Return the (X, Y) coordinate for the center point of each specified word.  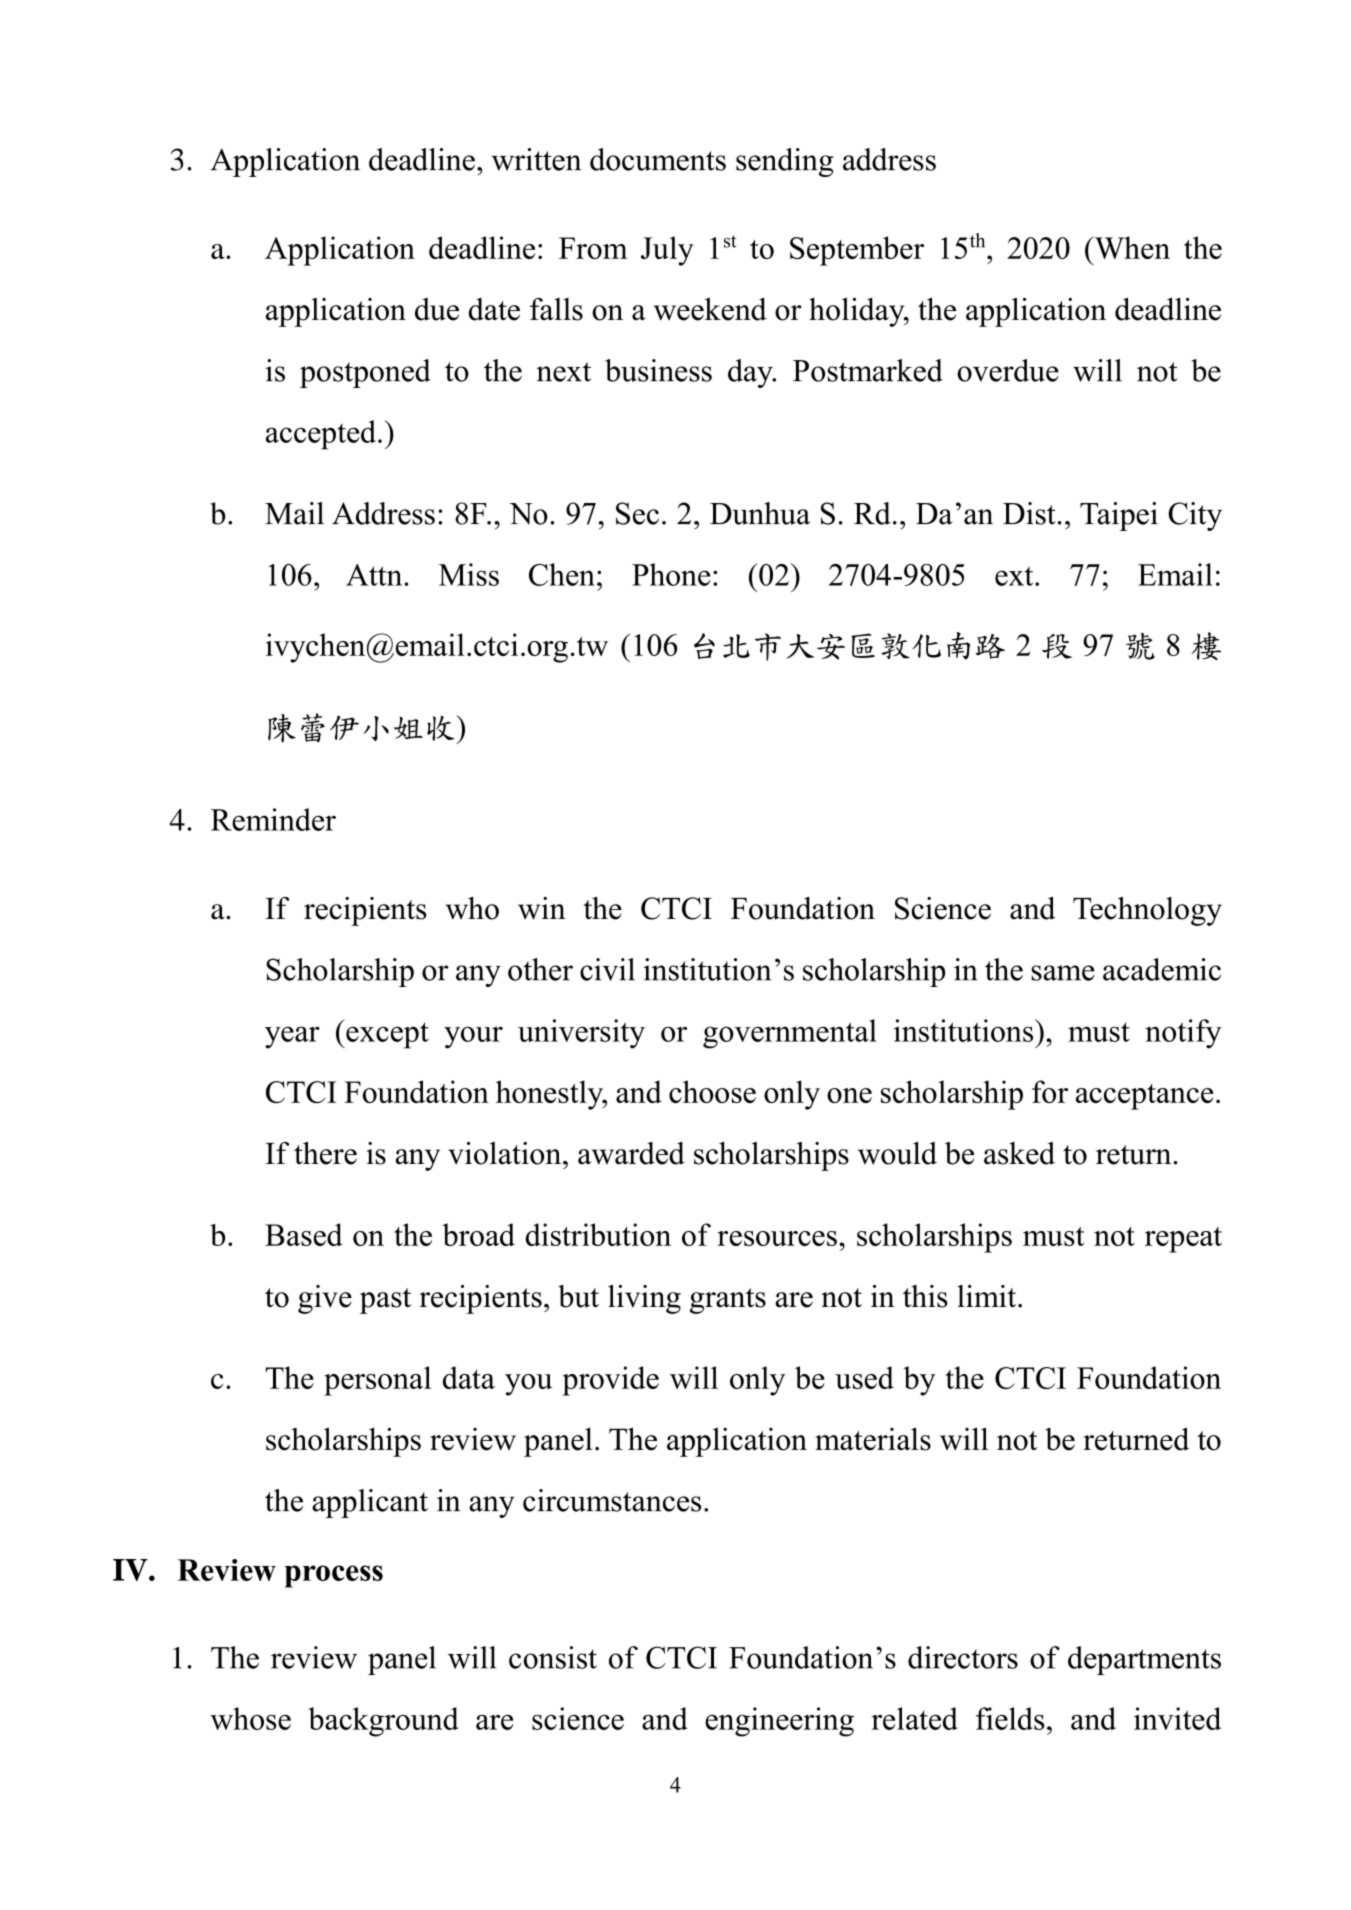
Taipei (1119, 516)
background (383, 1722)
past (385, 1301)
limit (988, 1296)
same (1063, 973)
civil (607, 969)
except (386, 1035)
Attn (375, 575)
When (1131, 247)
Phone (671, 574)
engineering (779, 1722)
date (494, 309)
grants (728, 1301)
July (667, 251)
